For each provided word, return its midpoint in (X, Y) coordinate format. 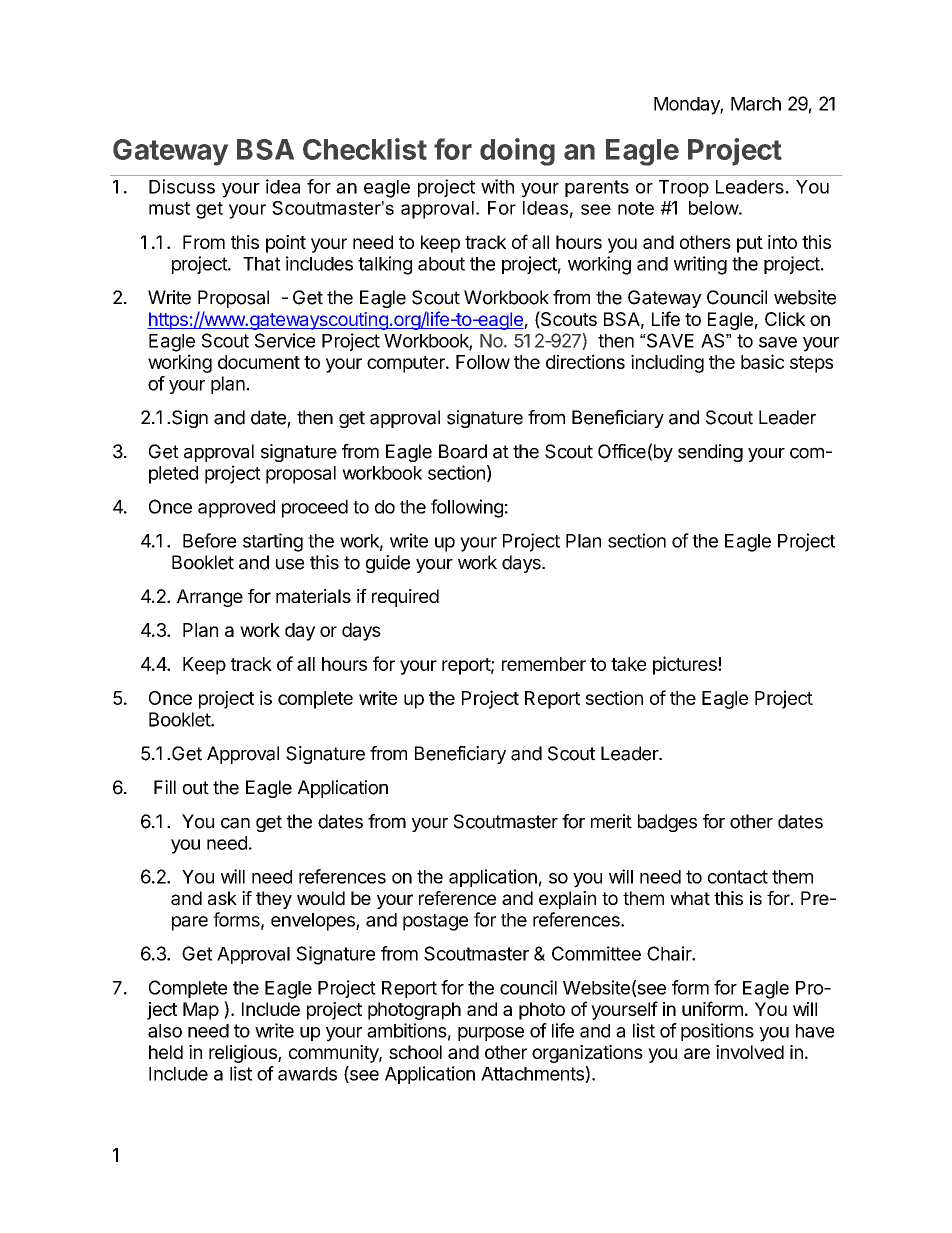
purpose (491, 1034)
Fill (165, 787)
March (756, 104)
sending (710, 453)
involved (750, 1052)
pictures (686, 665)
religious (244, 1054)
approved (236, 509)
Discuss (182, 186)
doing (517, 152)
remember (544, 664)
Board (463, 451)
